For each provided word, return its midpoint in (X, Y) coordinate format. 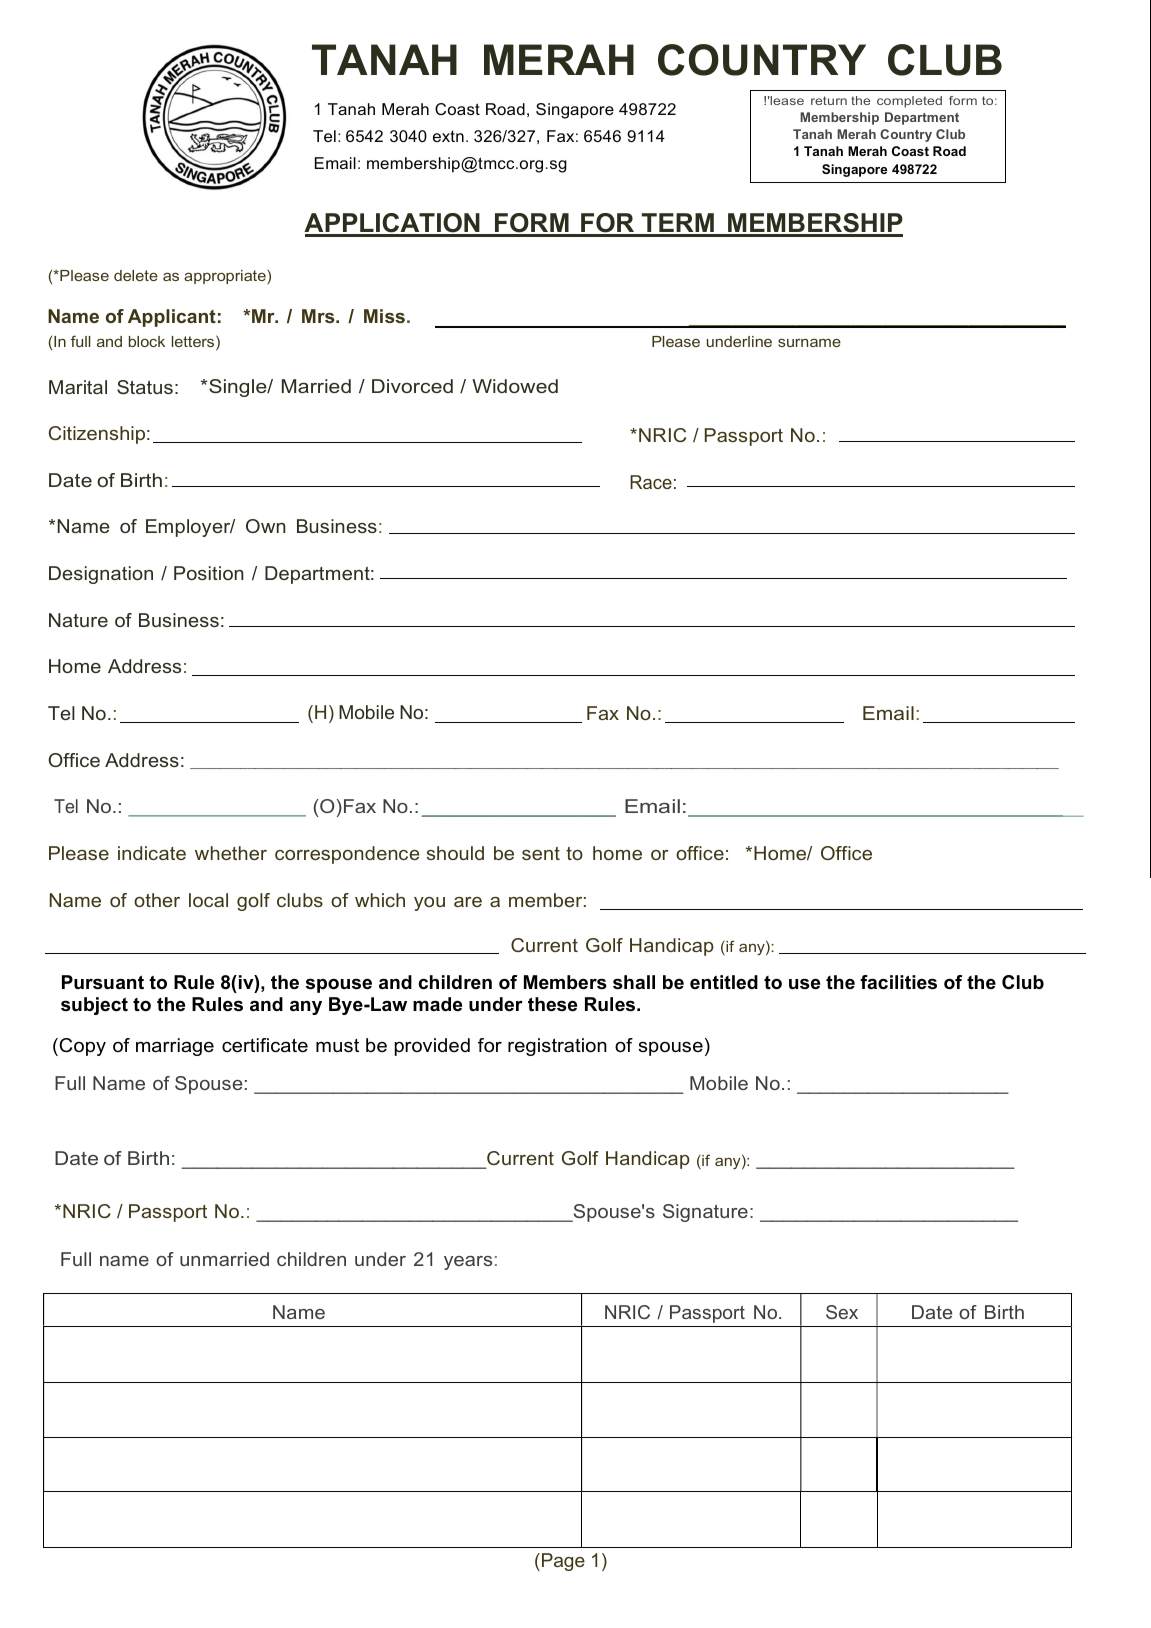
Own (266, 526)
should (455, 853)
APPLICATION (393, 224)
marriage (175, 1047)
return (829, 100)
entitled (724, 982)
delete (136, 275)
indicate (152, 853)
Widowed (515, 386)
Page (563, 1562)
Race (651, 482)
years (468, 1263)
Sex (842, 1312)
